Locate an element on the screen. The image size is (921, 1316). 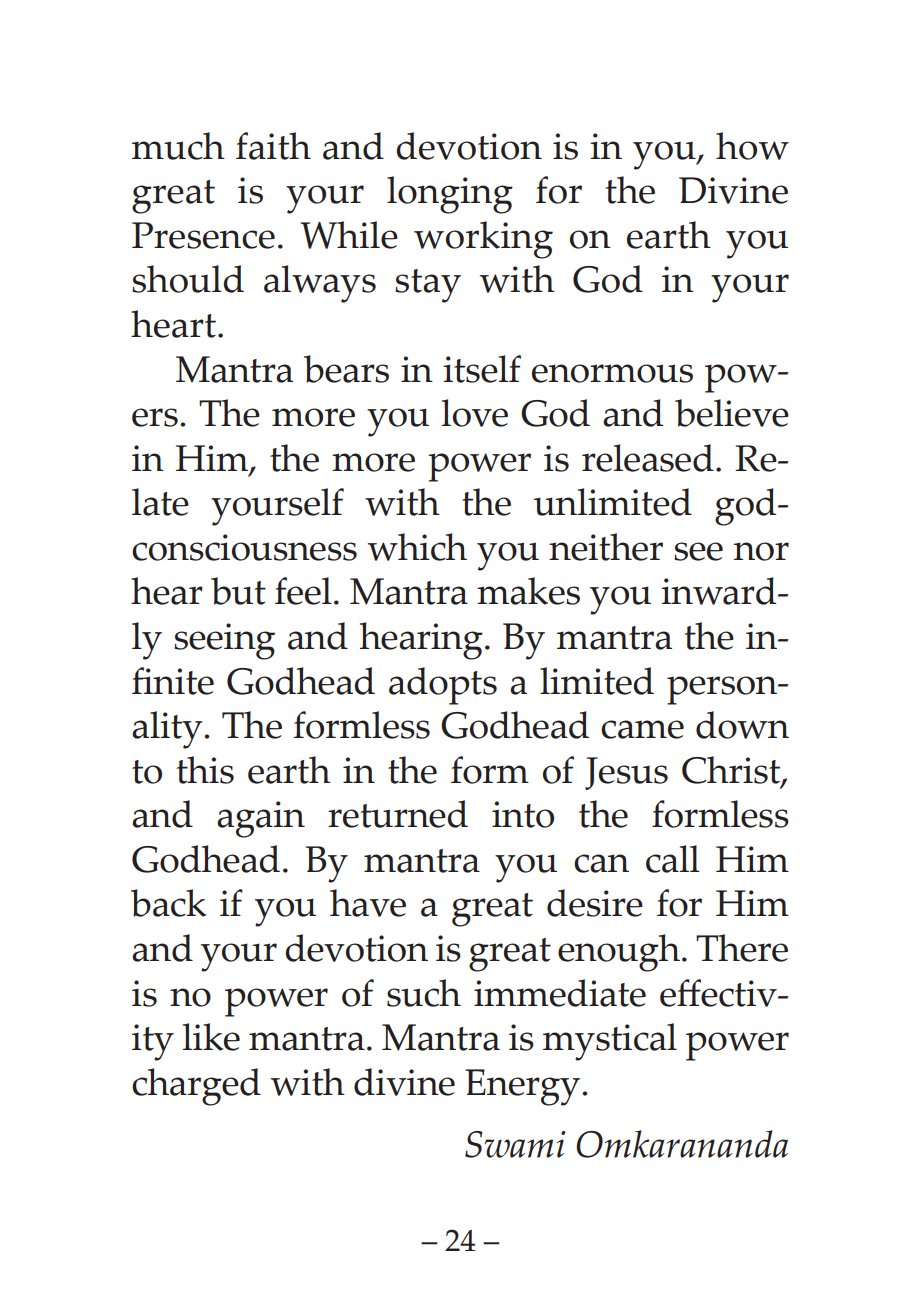
but is located at coordinates (238, 591).
